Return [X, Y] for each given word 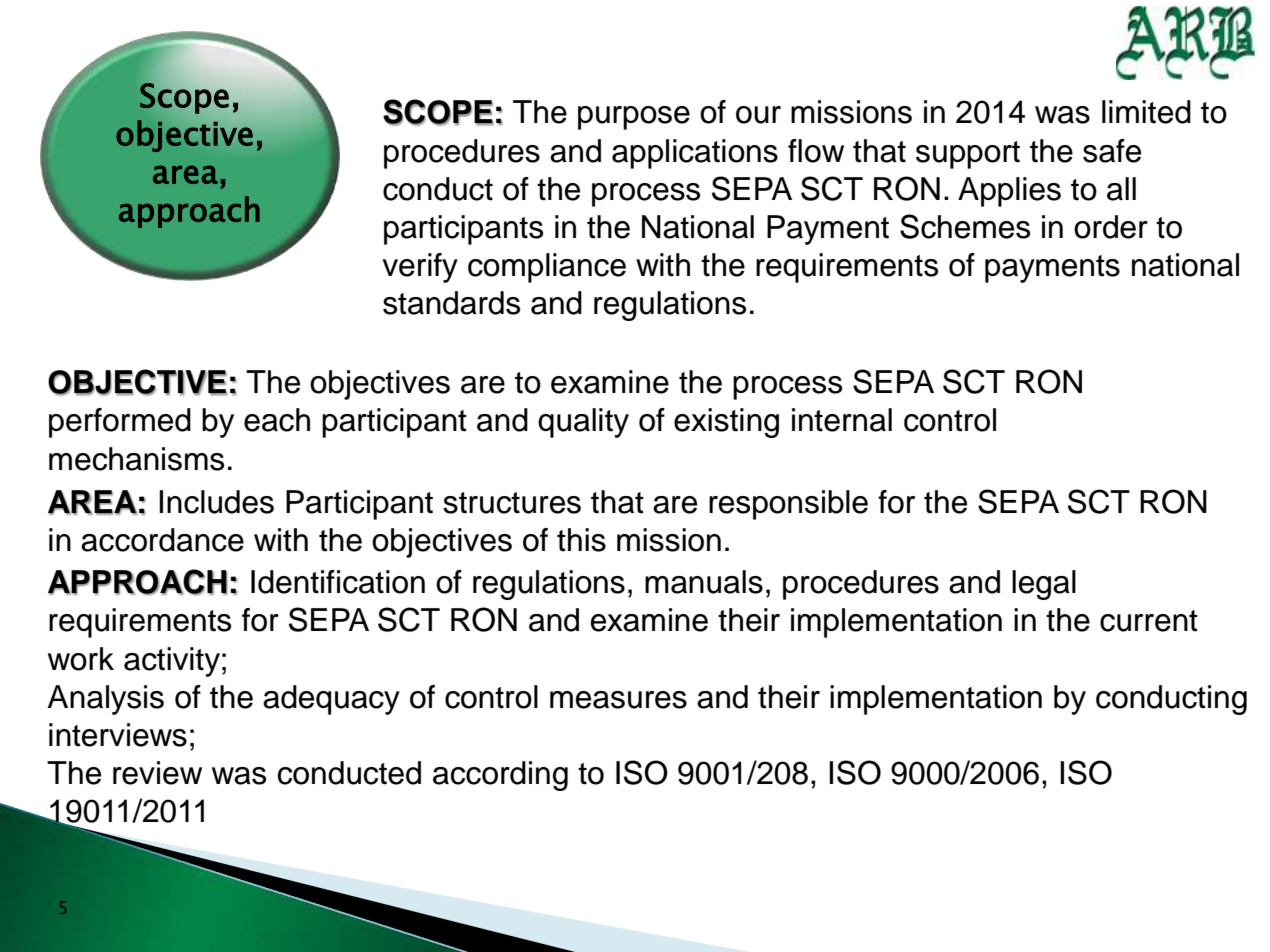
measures [618, 700]
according [500, 776]
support [968, 155]
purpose [634, 118]
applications [695, 154]
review [157, 773]
